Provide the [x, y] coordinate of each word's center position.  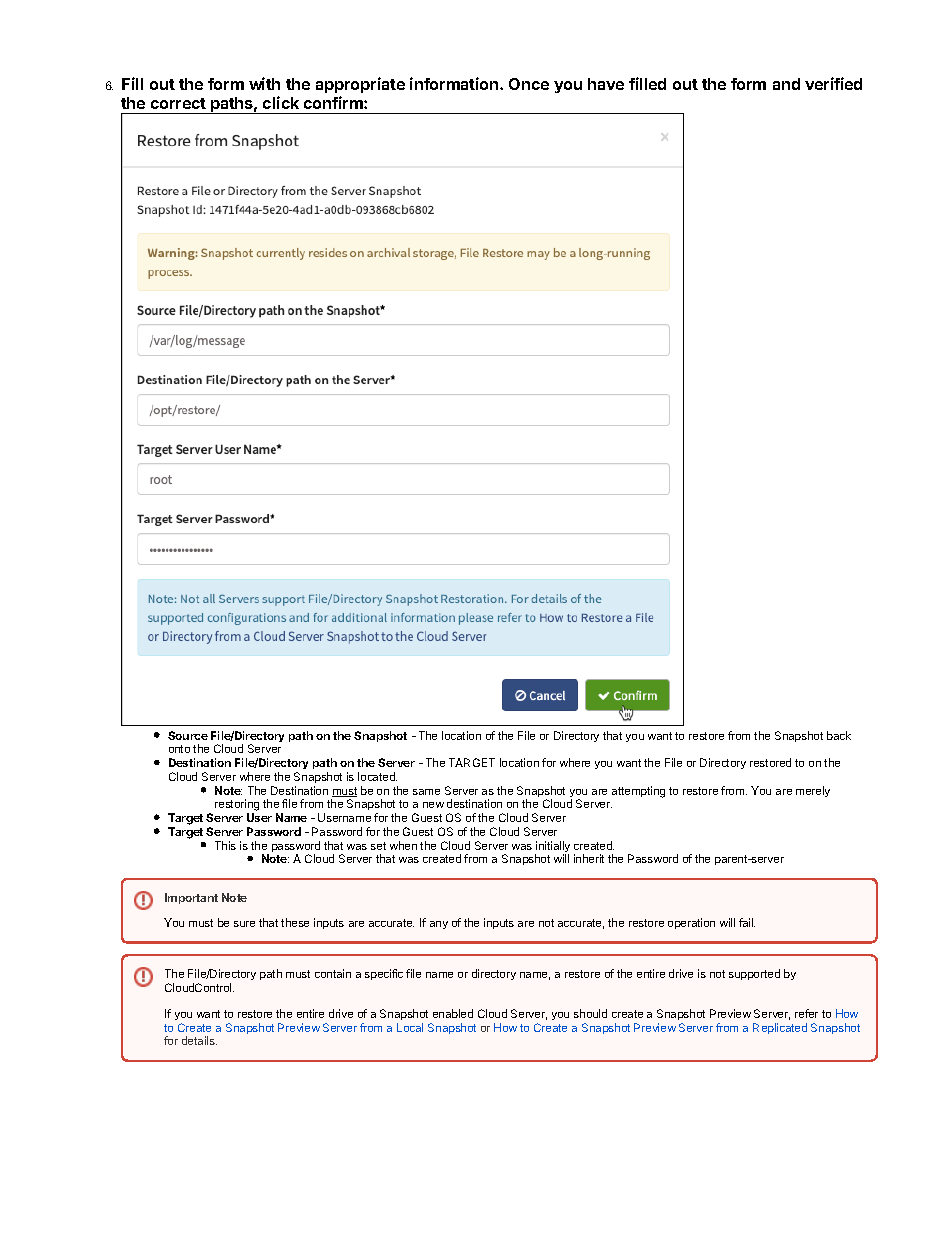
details [199, 1040]
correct [178, 103]
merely [813, 791]
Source [188, 735]
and [786, 84]
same [426, 792]
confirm [334, 102]
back [839, 735]
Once [529, 84]
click [281, 102]
